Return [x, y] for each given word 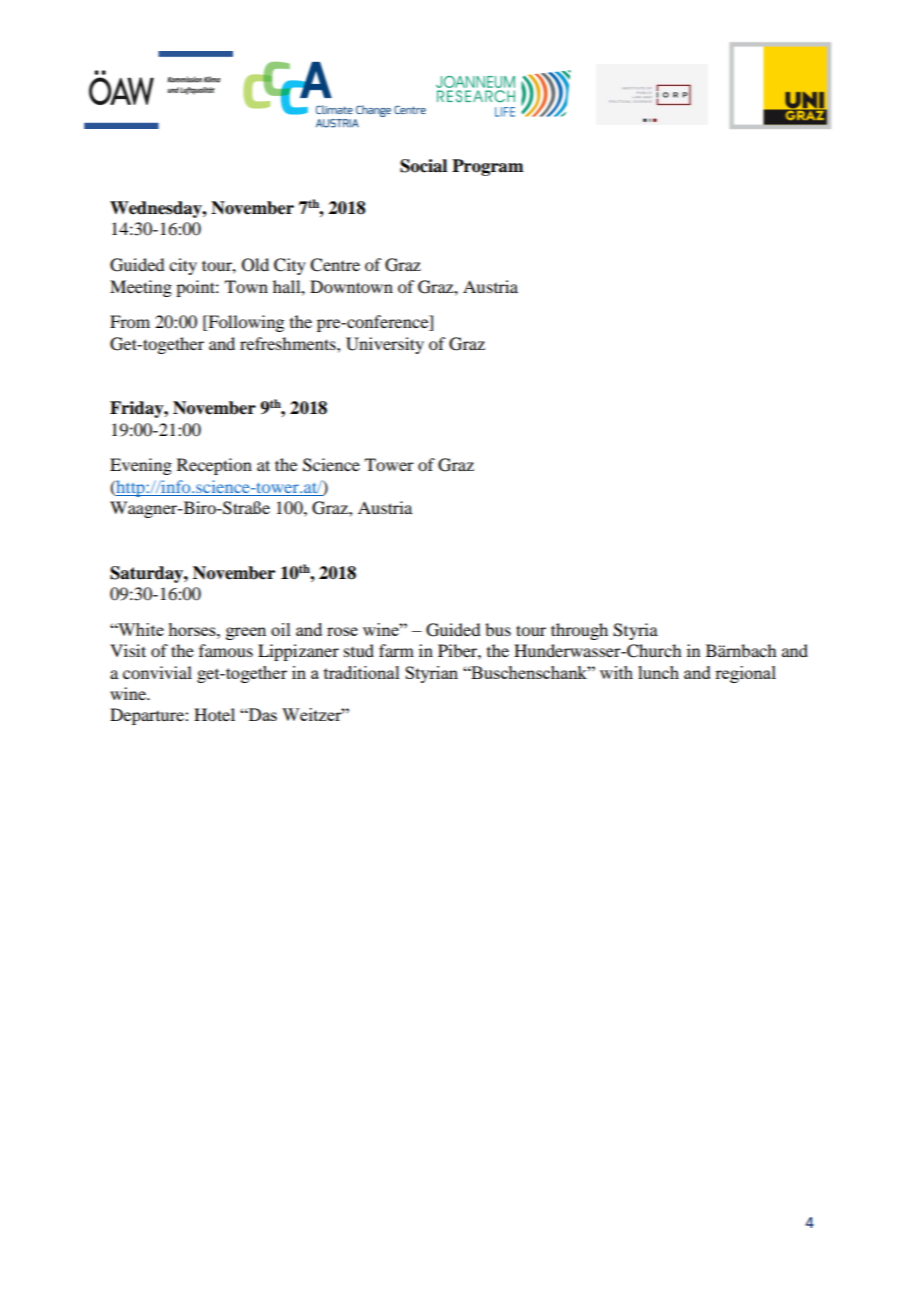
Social [423, 166]
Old [255, 265]
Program [487, 167]
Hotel [214, 714]
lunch [658, 672]
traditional [362, 672]
